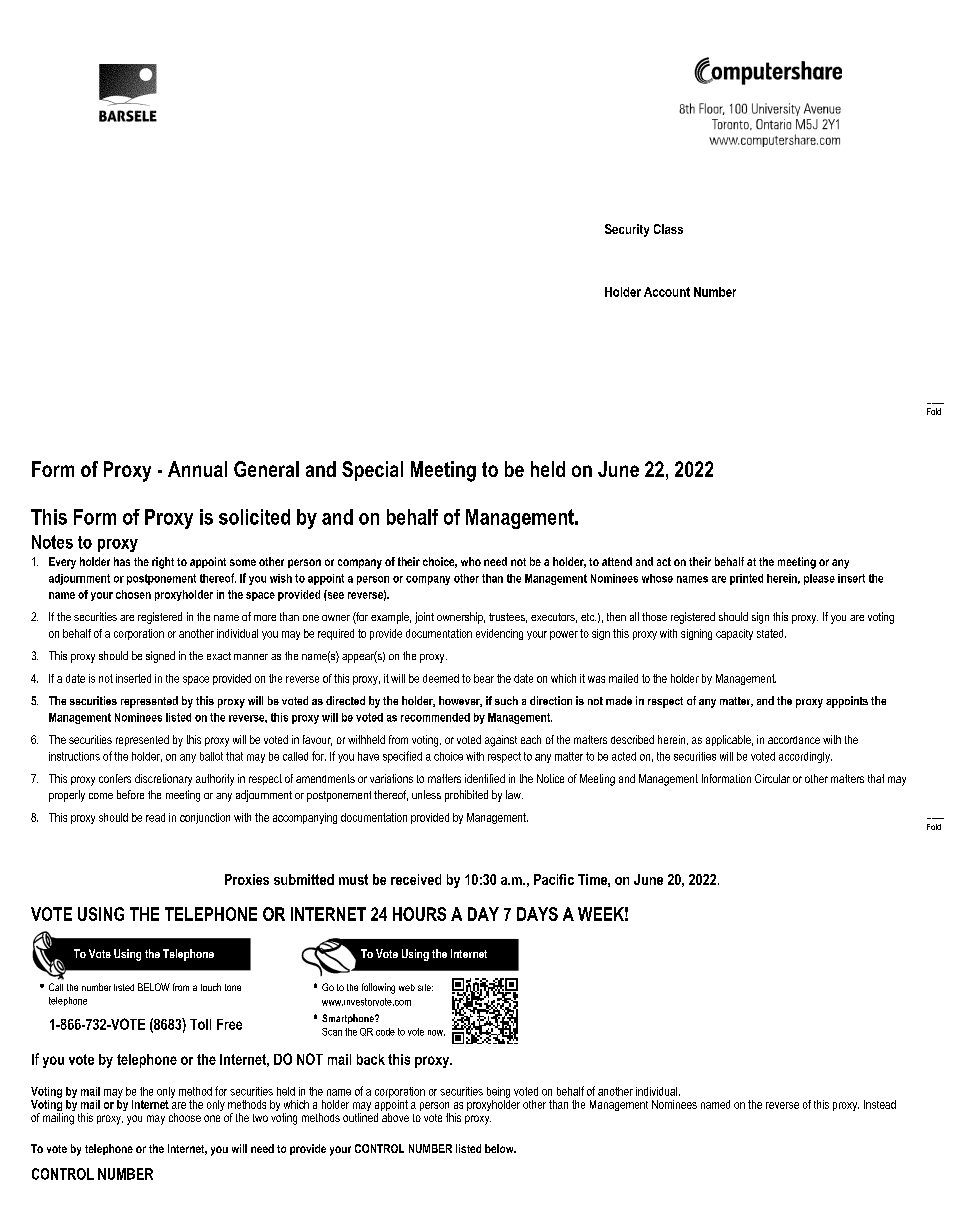 Image resolution: width=953 pixels, height=1232 pixels. Describe the element at coordinates (484, 678) in the document. I see `bear` at that location.
